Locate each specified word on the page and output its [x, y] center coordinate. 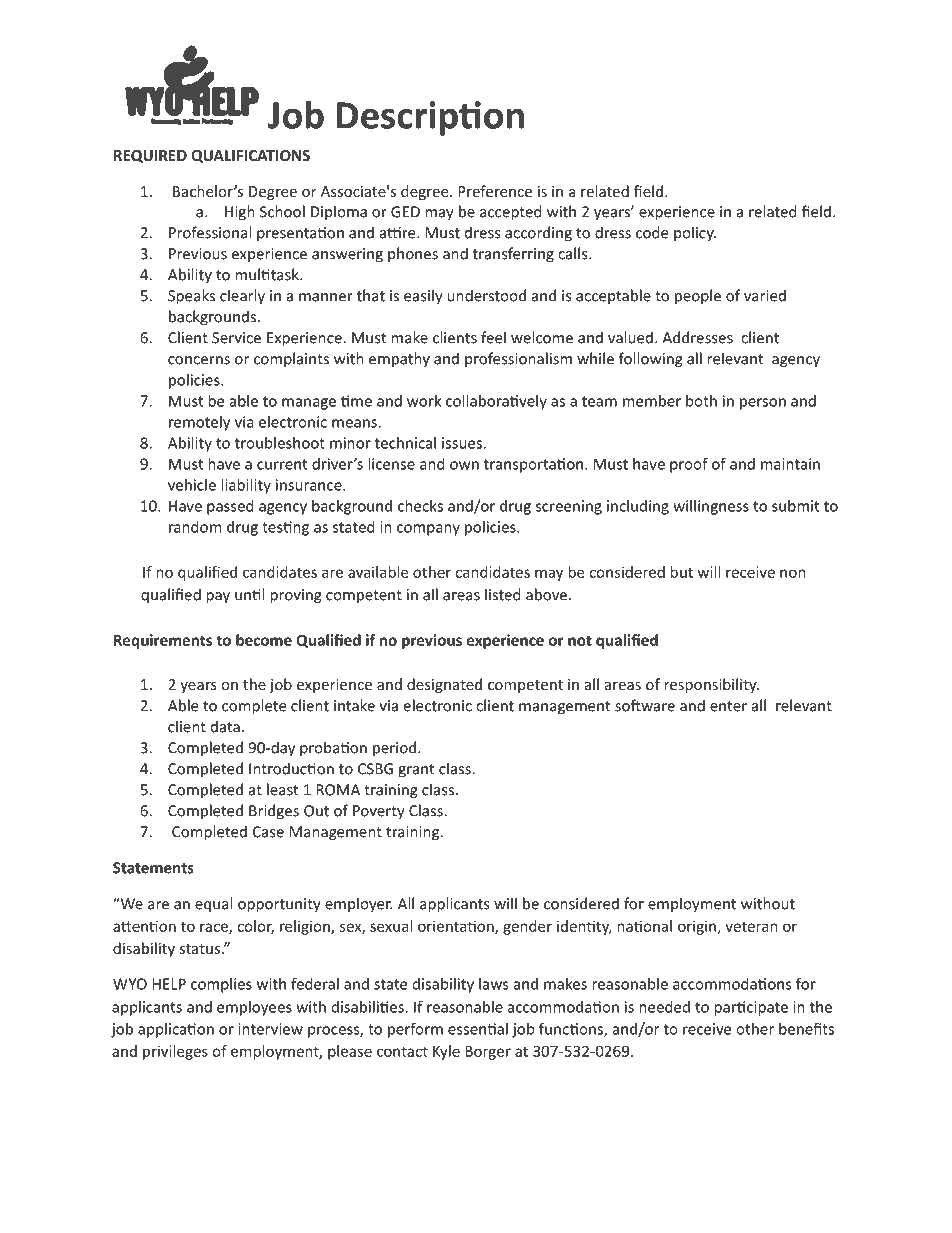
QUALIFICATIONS [250, 156]
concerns [199, 360]
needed [664, 1007]
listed [503, 594]
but [681, 572]
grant [416, 771]
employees [254, 1008]
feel [493, 337]
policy [695, 234]
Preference [495, 191]
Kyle [446, 1052]
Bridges [274, 812]
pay [218, 598]
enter [728, 706]
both [701, 401]
